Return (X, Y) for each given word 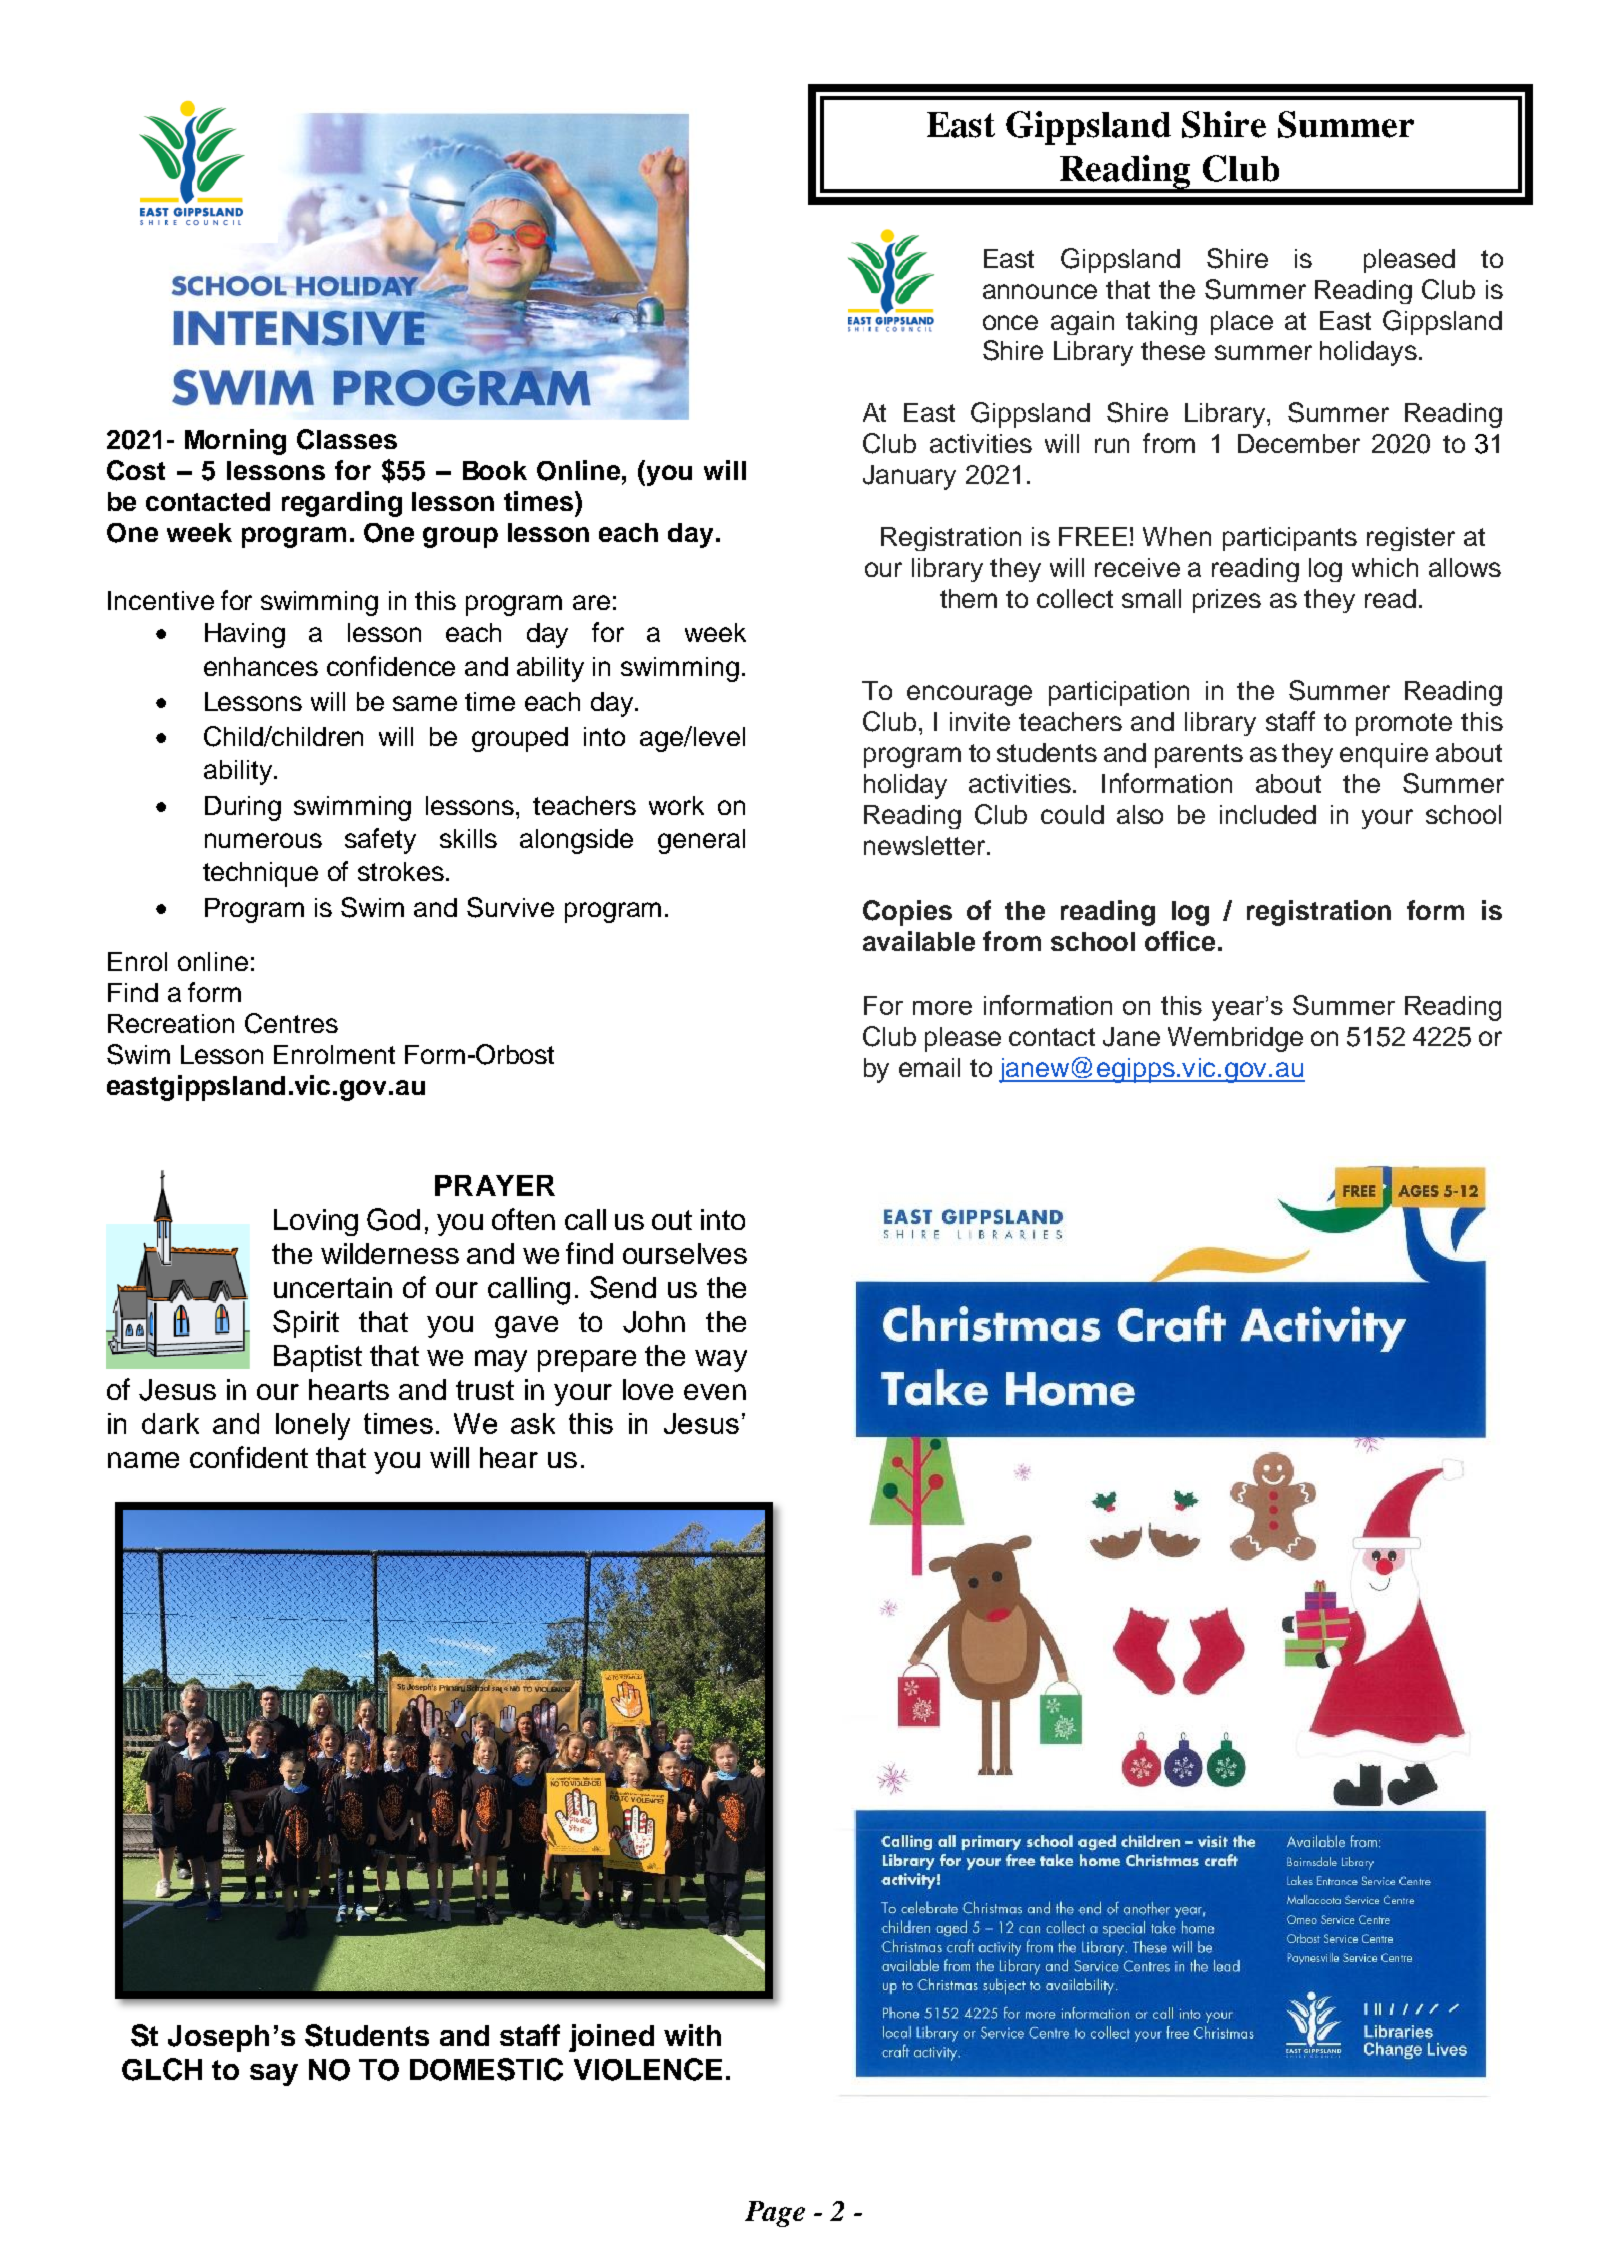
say (274, 2075)
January (909, 477)
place (1242, 323)
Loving (316, 1222)
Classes (347, 439)
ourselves (685, 1253)
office (1180, 941)
